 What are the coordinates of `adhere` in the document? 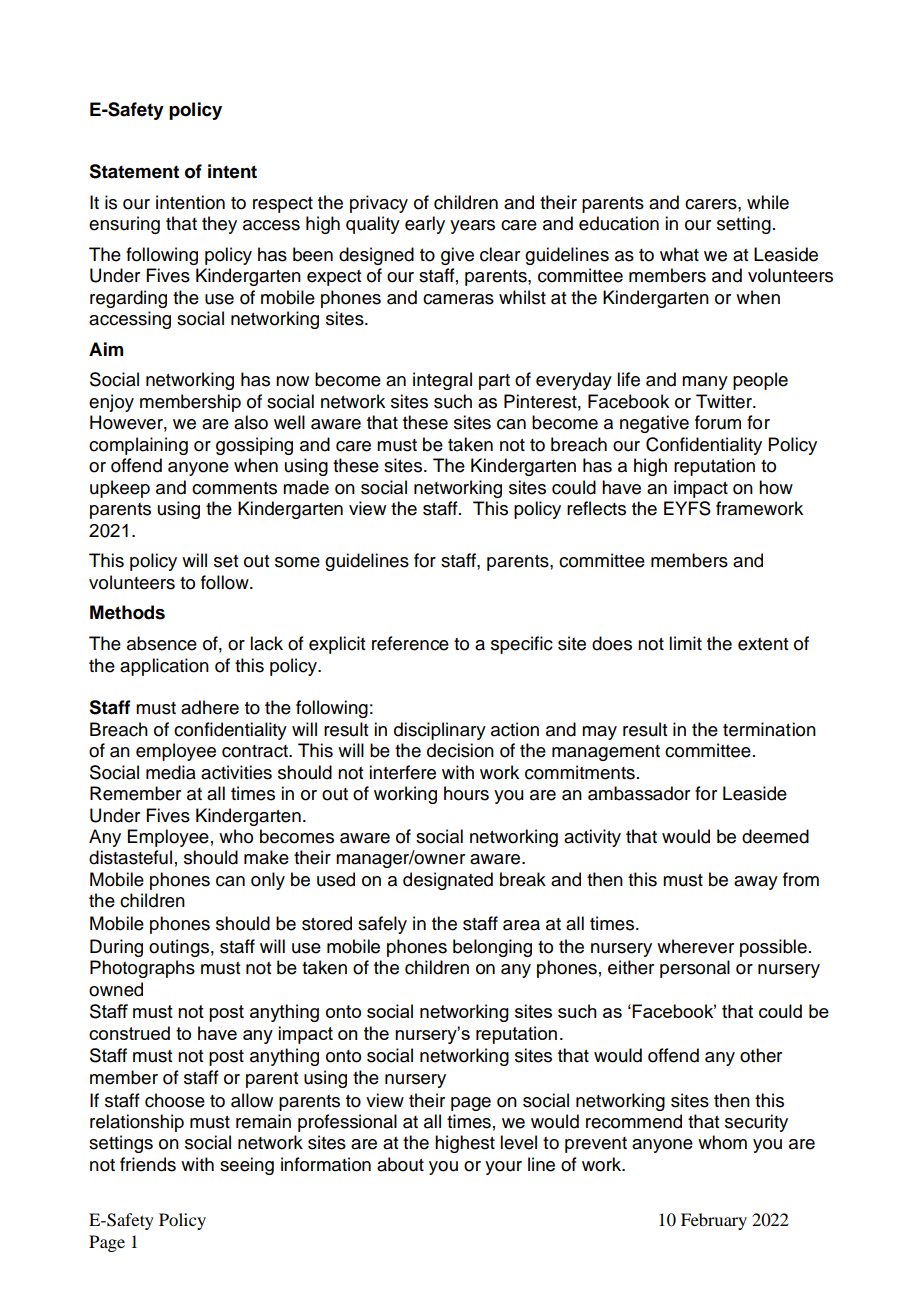 It's located at (210, 707).
